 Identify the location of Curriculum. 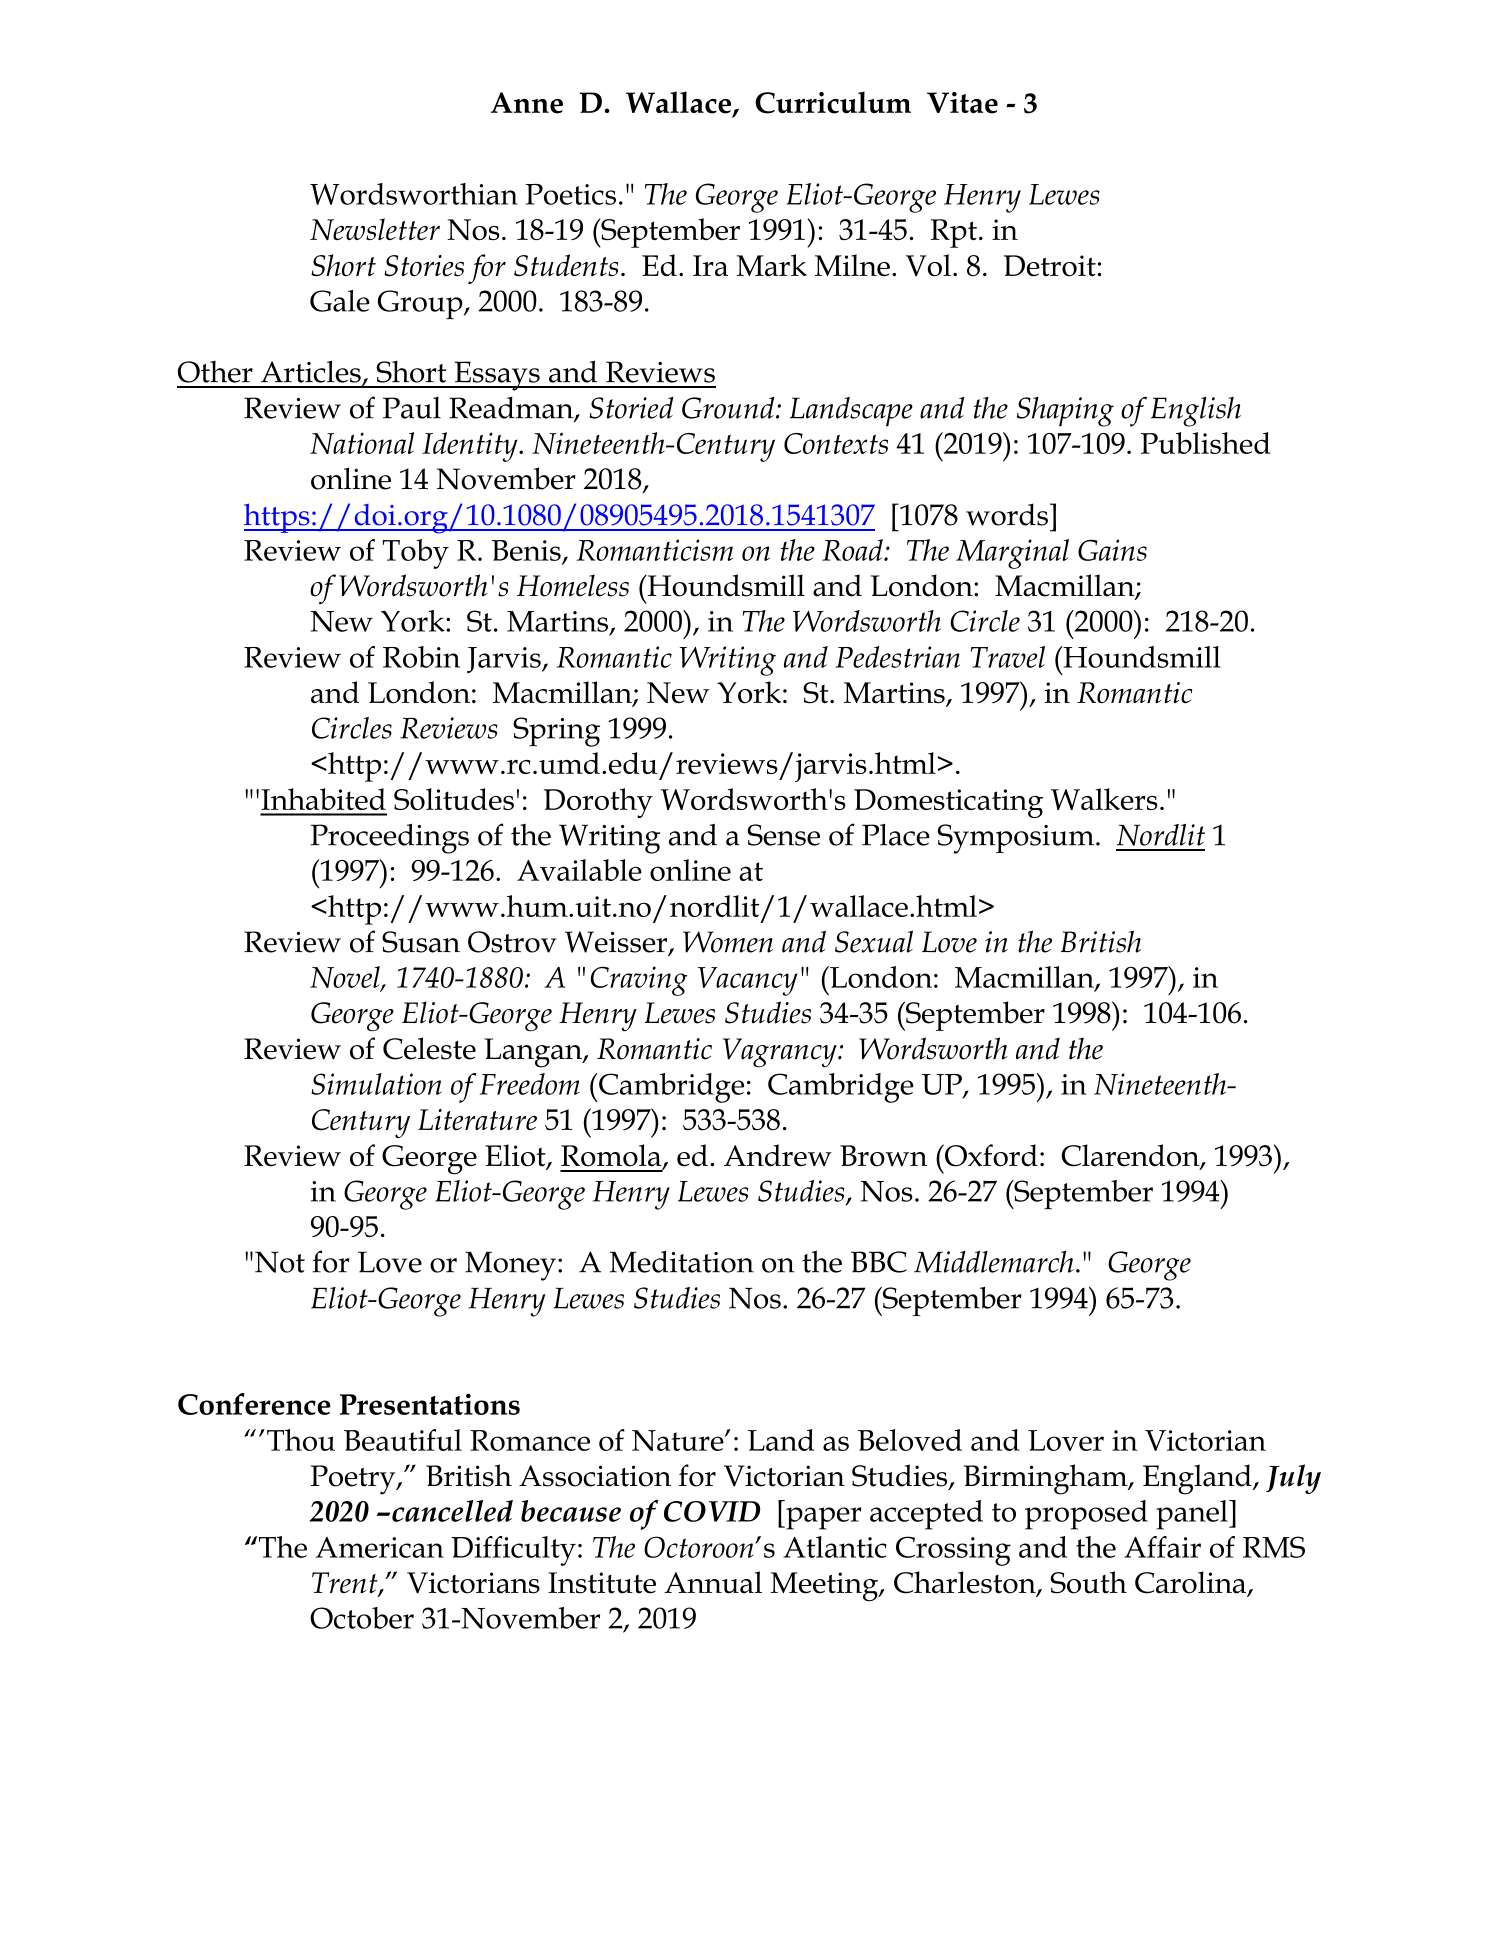
(833, 102).
